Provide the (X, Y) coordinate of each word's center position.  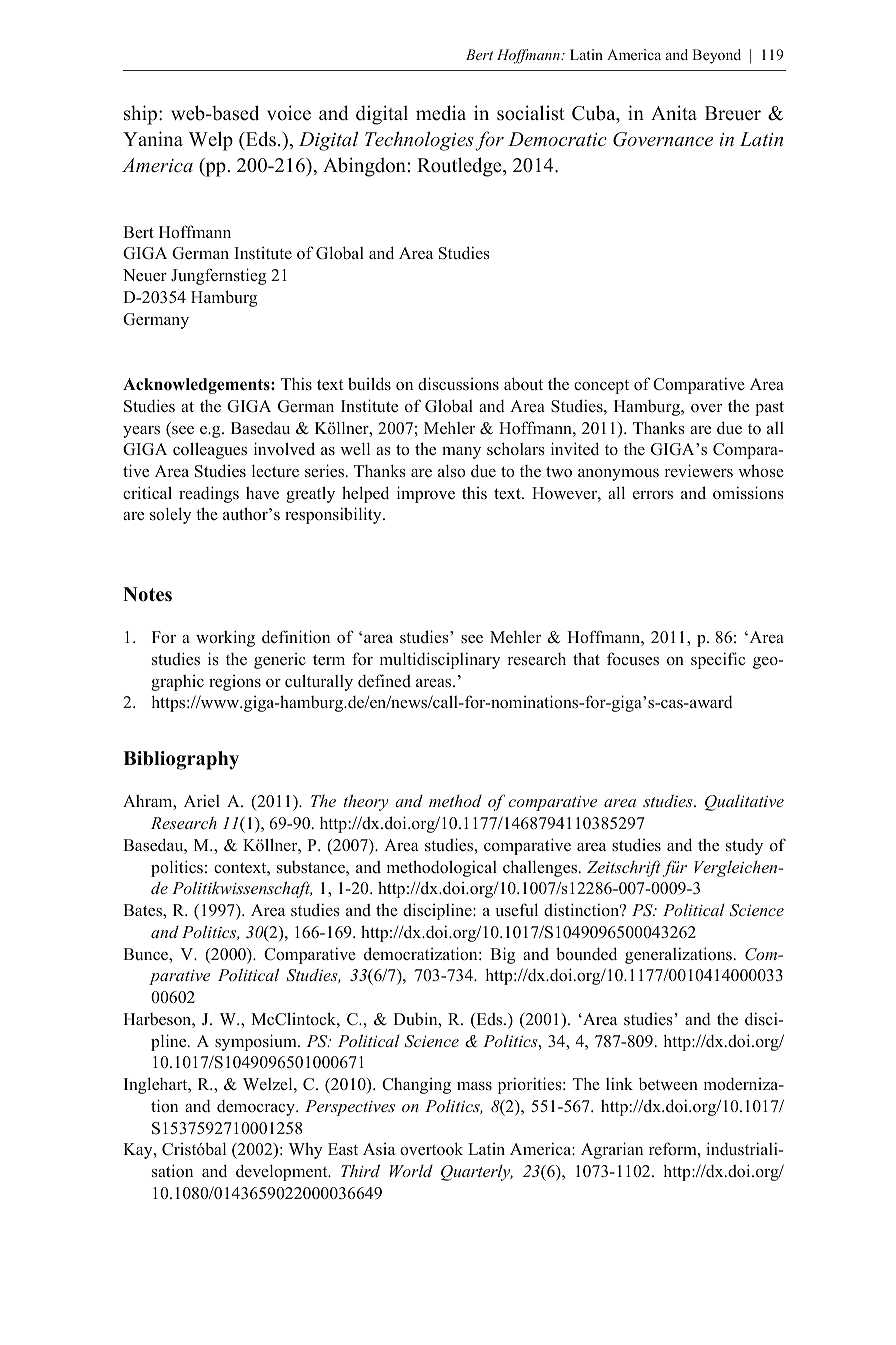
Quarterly (477, 1173)
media (441, 113)
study (744, 847)
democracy (257, 1108)
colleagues (210, 450)
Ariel (202, 800)
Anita (674, 112)
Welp (211, 141)
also (451, 471)
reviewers (699, 470)
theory (366, 802)
